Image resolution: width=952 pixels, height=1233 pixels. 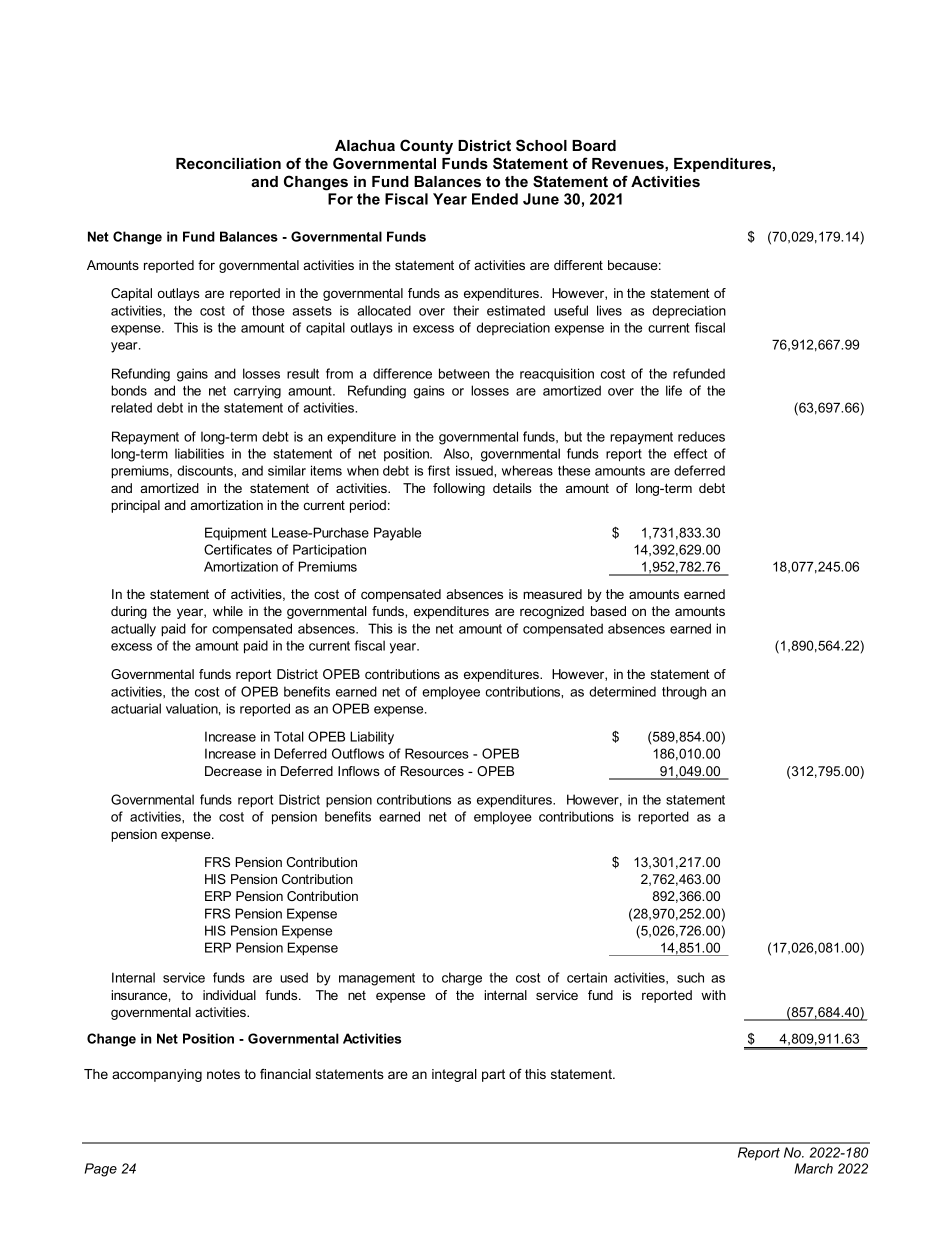 I want to click on reduces, so click(x=701, y=436).
